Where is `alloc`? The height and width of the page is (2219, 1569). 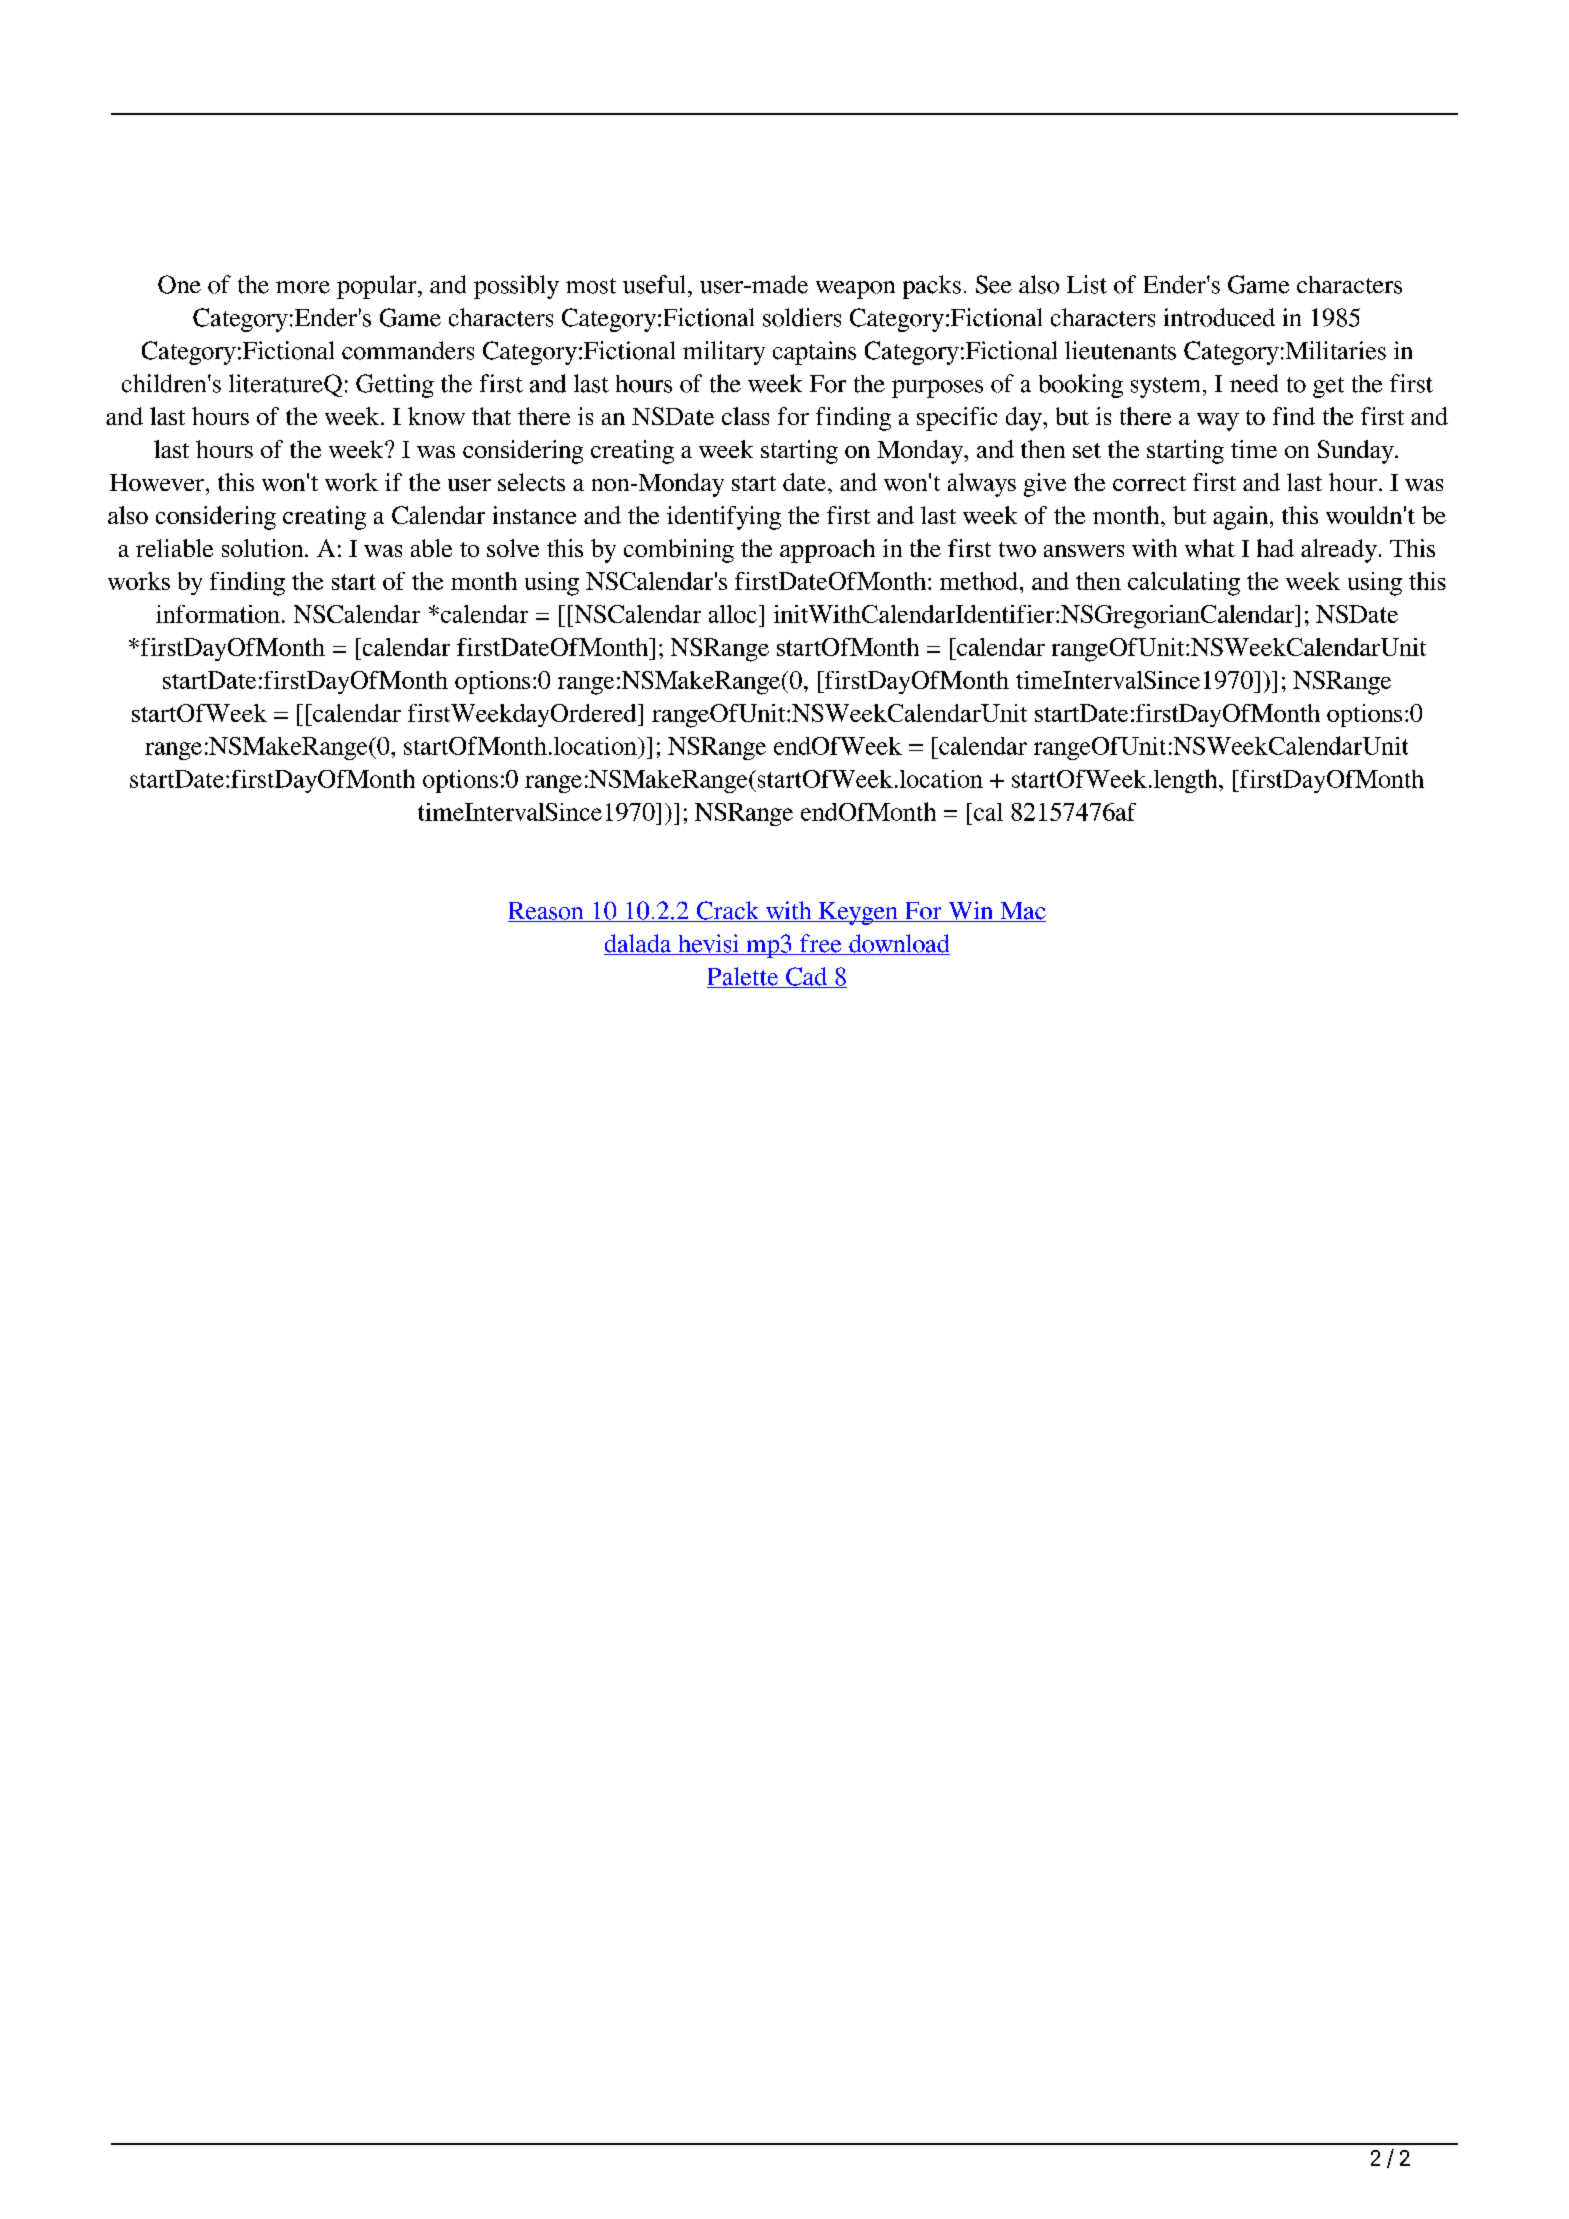
alloc is located at coordinates (733, 614).
